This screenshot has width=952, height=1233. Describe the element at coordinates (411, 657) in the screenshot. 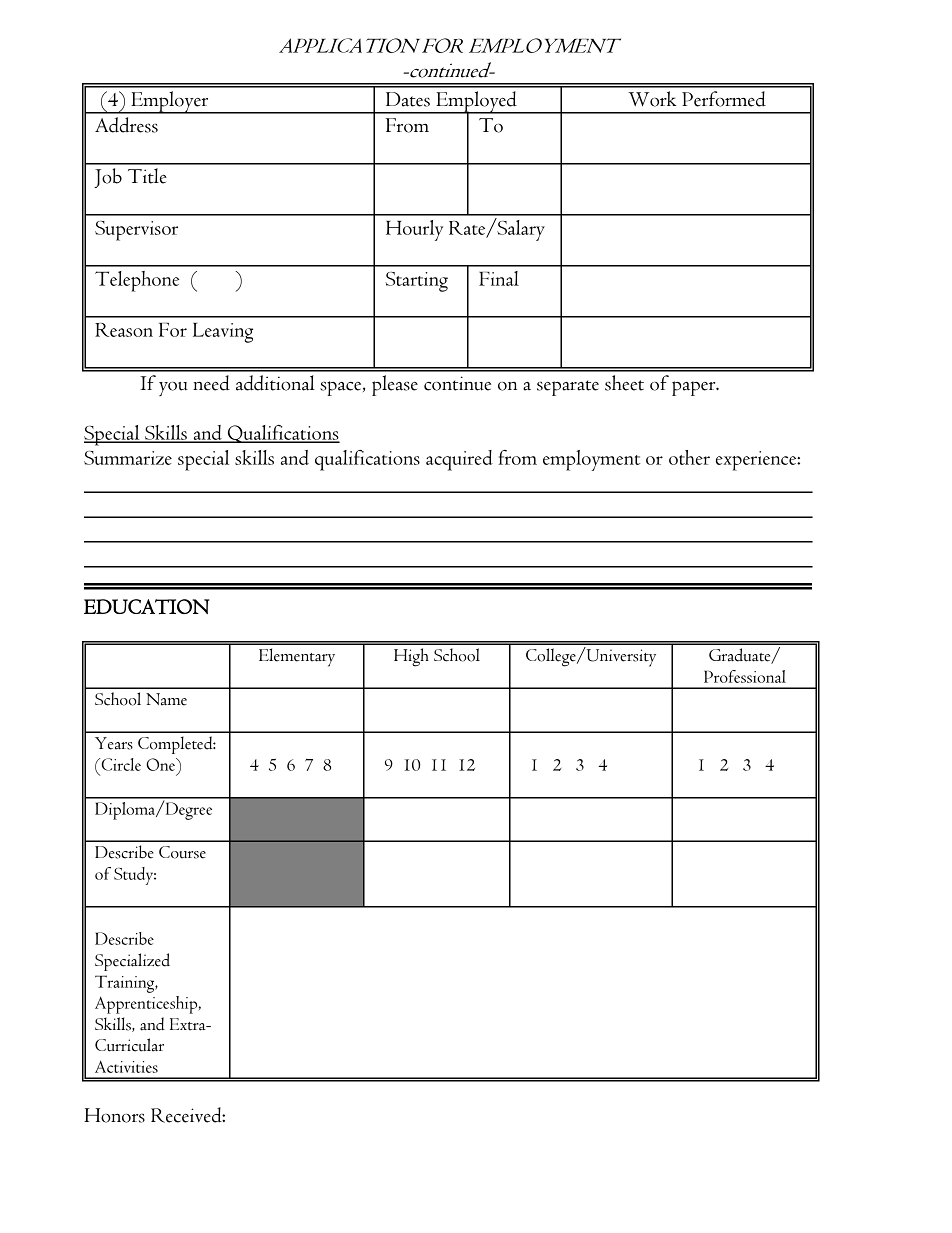

I see `High` at that location.
